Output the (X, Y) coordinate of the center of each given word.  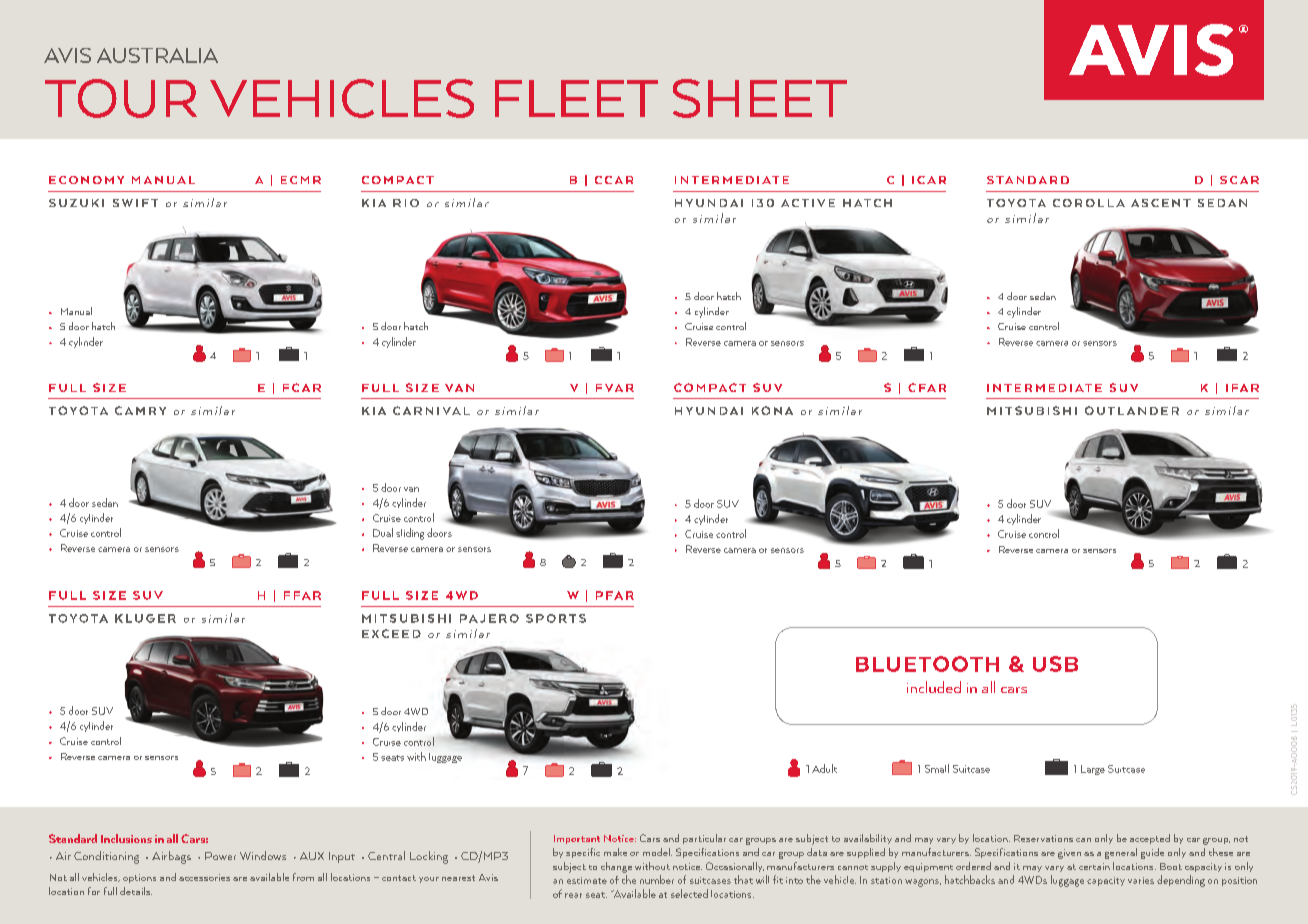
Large (1093, 770)
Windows (263, 855)
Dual (383, 532)
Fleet (576, 98)
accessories (204, 877)
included (934, 687)
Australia (157, 55)
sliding (410, 534)
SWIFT (135, 203)
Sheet (760, 98)
